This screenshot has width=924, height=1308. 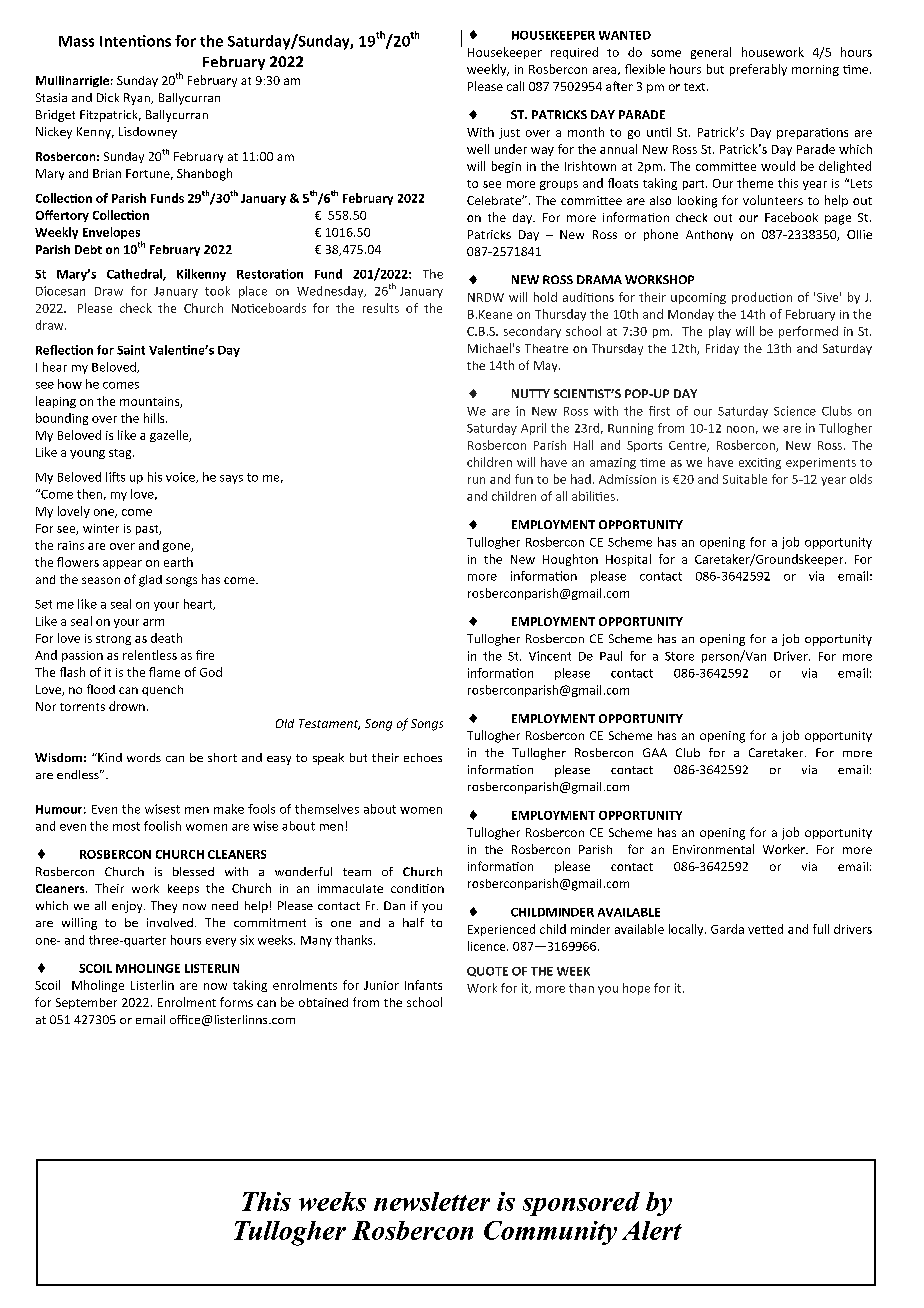 I want to click on newsletter, so click(x=432, y=1201).
